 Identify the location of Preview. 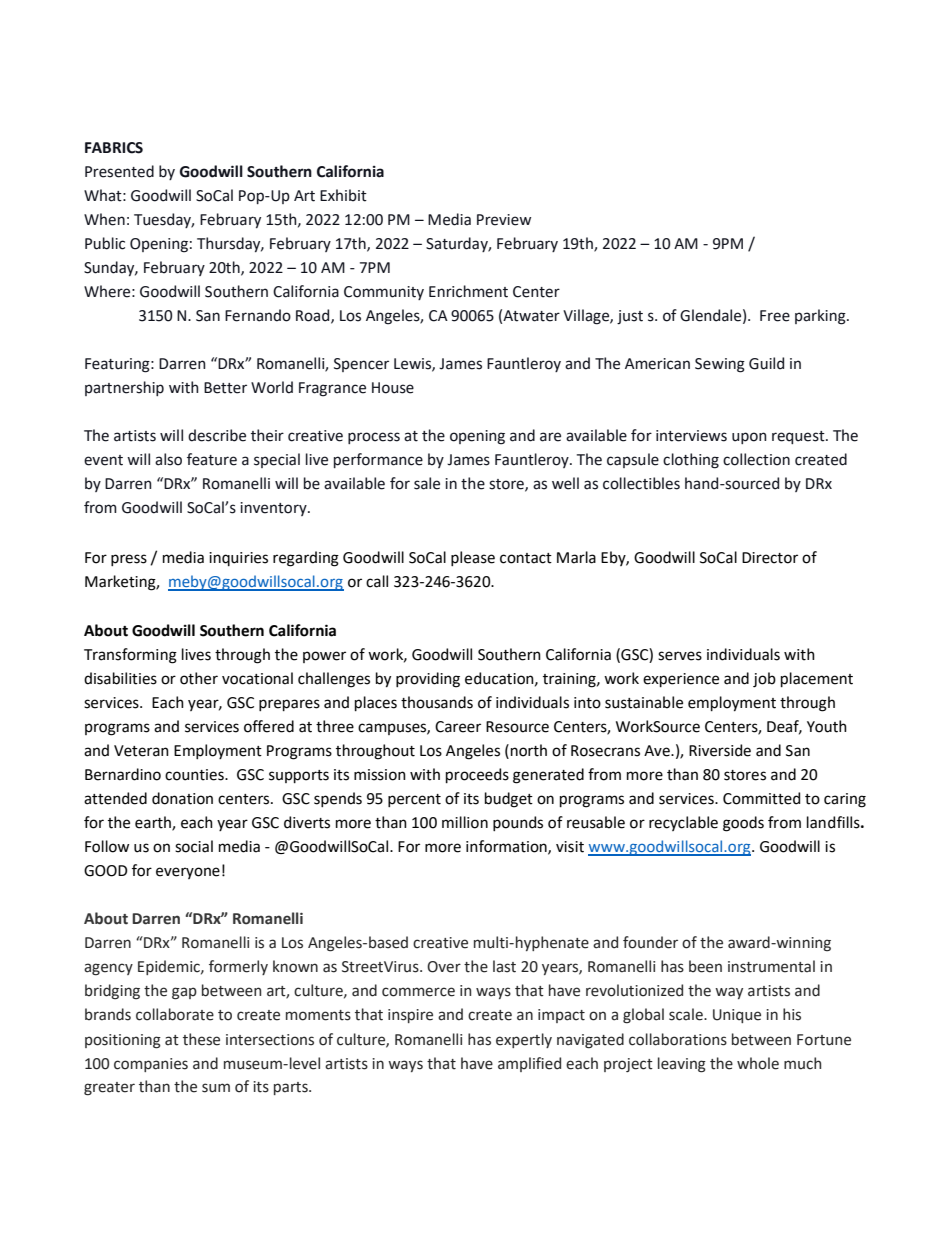
(504, 220).
